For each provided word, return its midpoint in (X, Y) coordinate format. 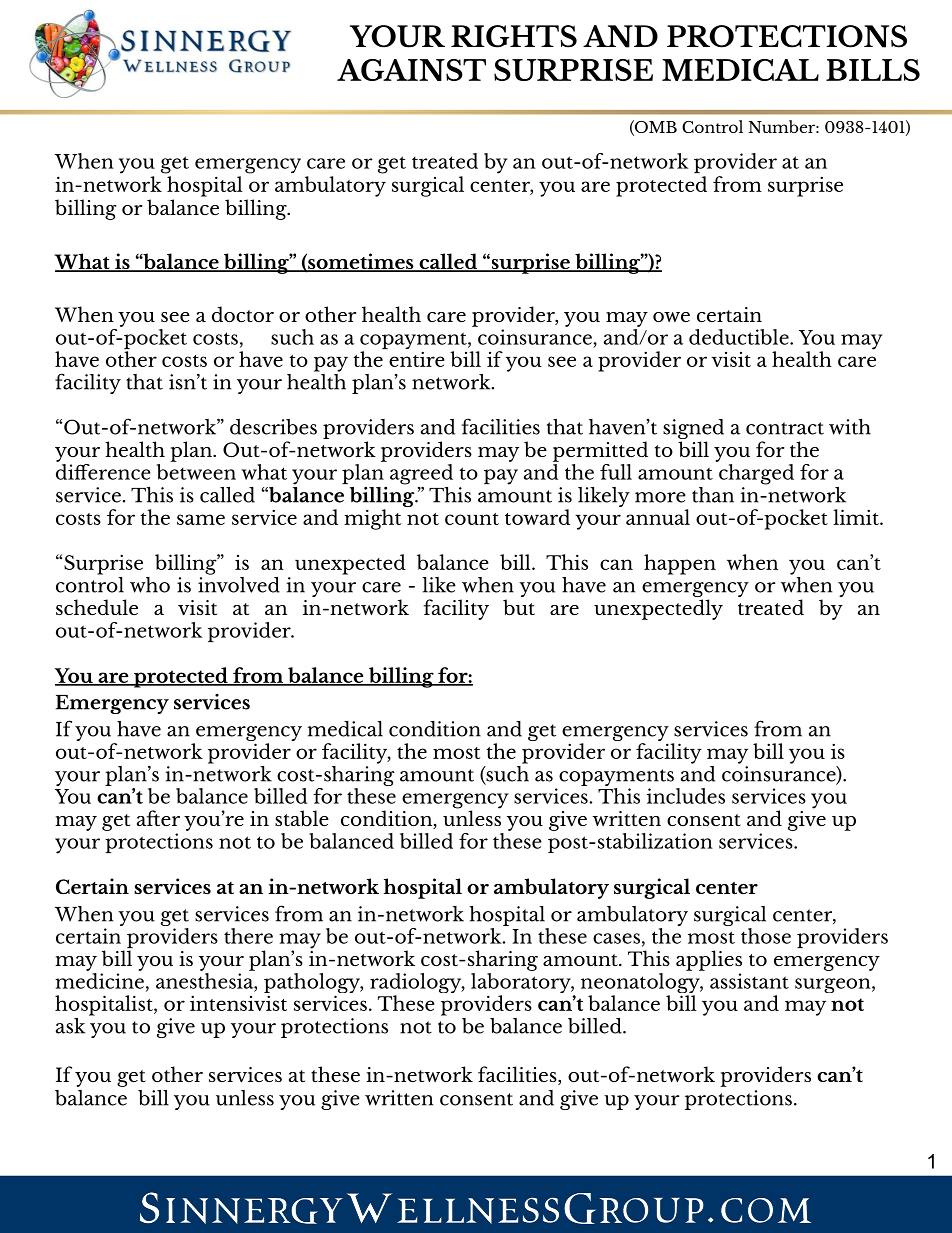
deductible (740, 337)
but (519, 607)
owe (671, 317)
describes (273, 427)
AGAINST (411, 70)
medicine (99, 979)
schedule (97, 607)
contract (785, 428)
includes (686, 796)
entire (417, 359)
